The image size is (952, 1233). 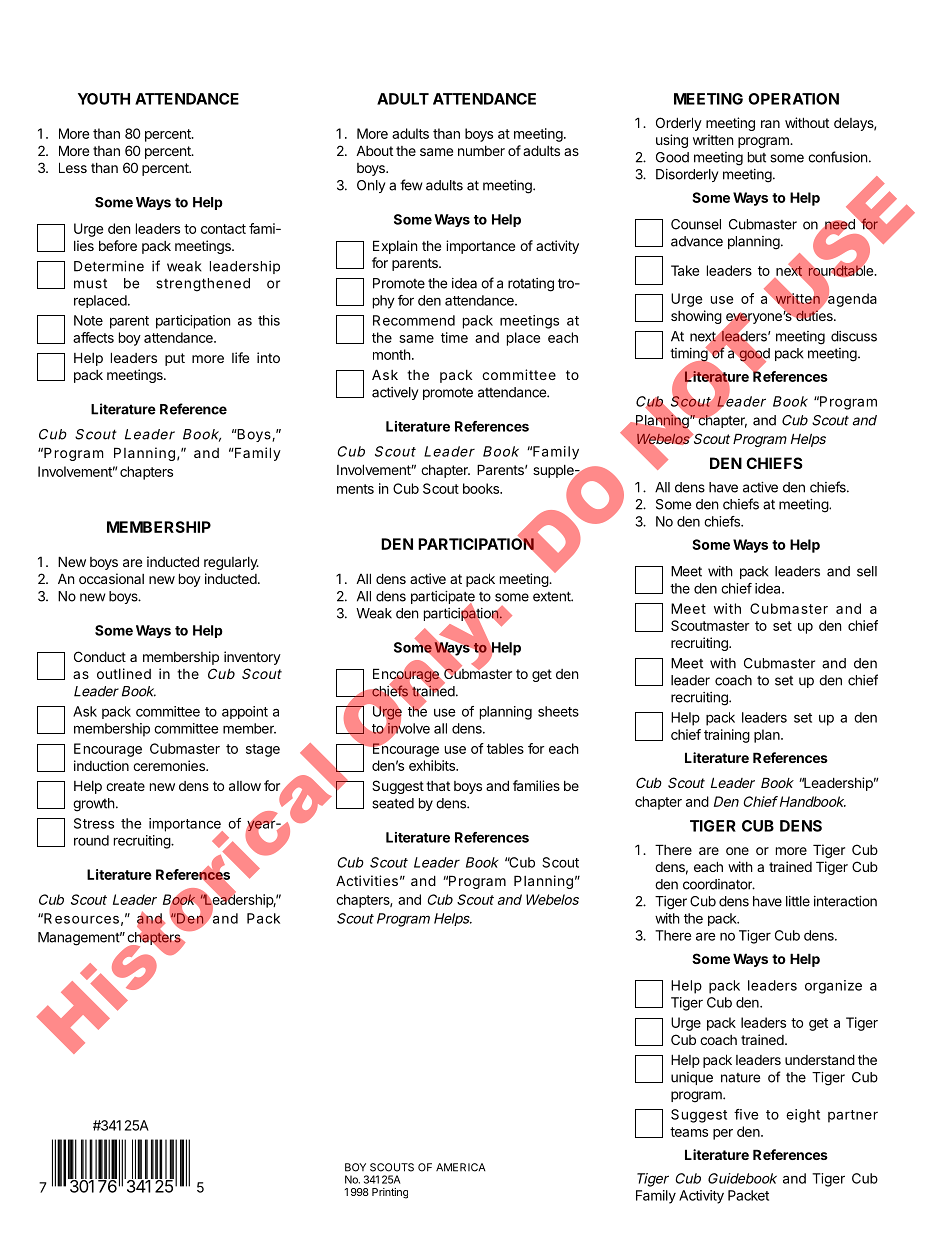 I want to click on regularly, so click(x=231, y=563).
